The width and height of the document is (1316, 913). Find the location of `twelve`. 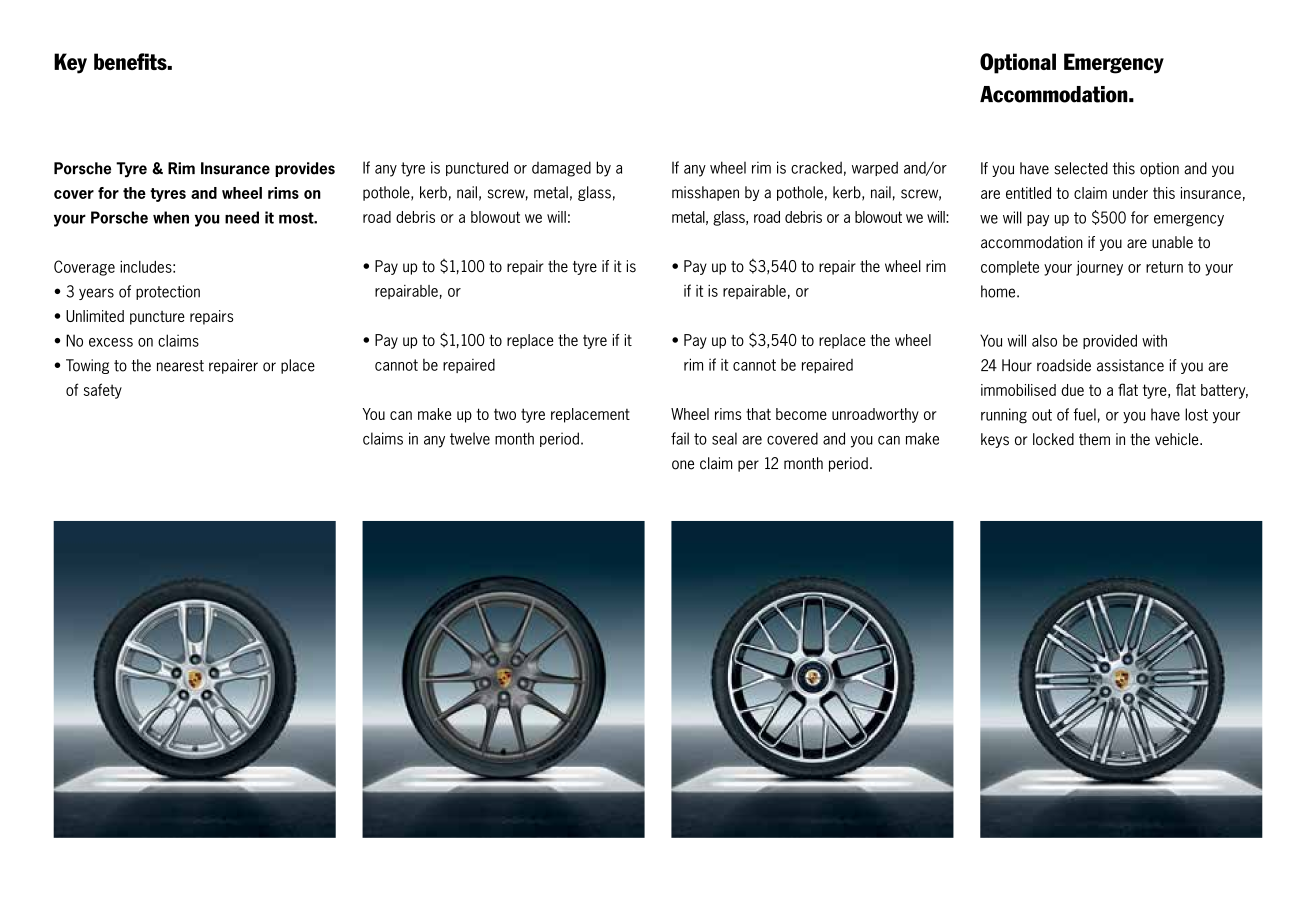

twelve is located at coordinates (470, 438).
